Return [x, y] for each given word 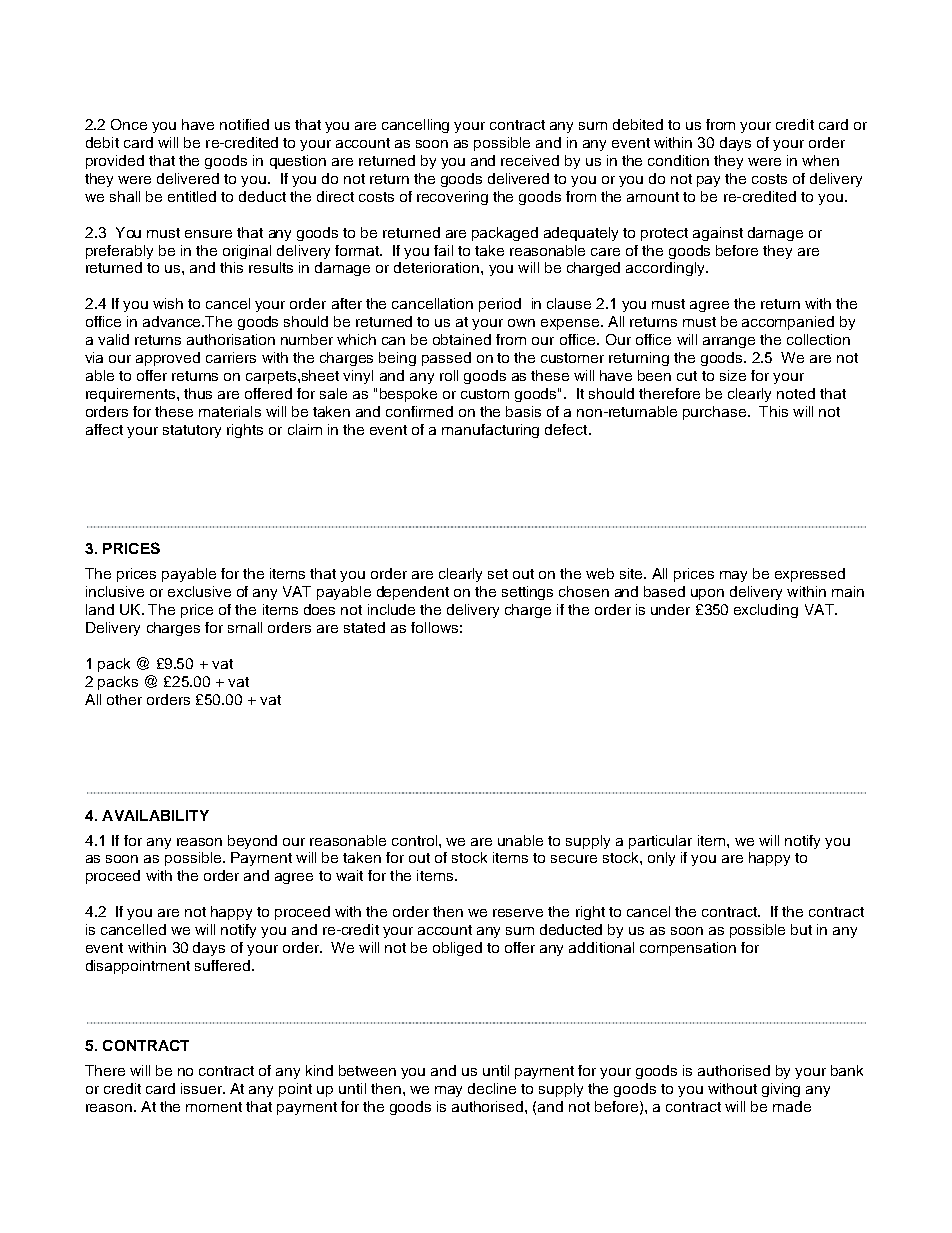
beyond [252, 842]
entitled [192, 196]
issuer [202, 1088]
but [801, 929]
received [530, 160]
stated [364, 627]
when [820, 160]
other [124, 699]
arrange [729, 342]
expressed [810, 575]
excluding [766, 611]
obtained [462, 339]
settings [527, 593]
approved [168, 359]
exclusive [199, 591]
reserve [518, 913]
